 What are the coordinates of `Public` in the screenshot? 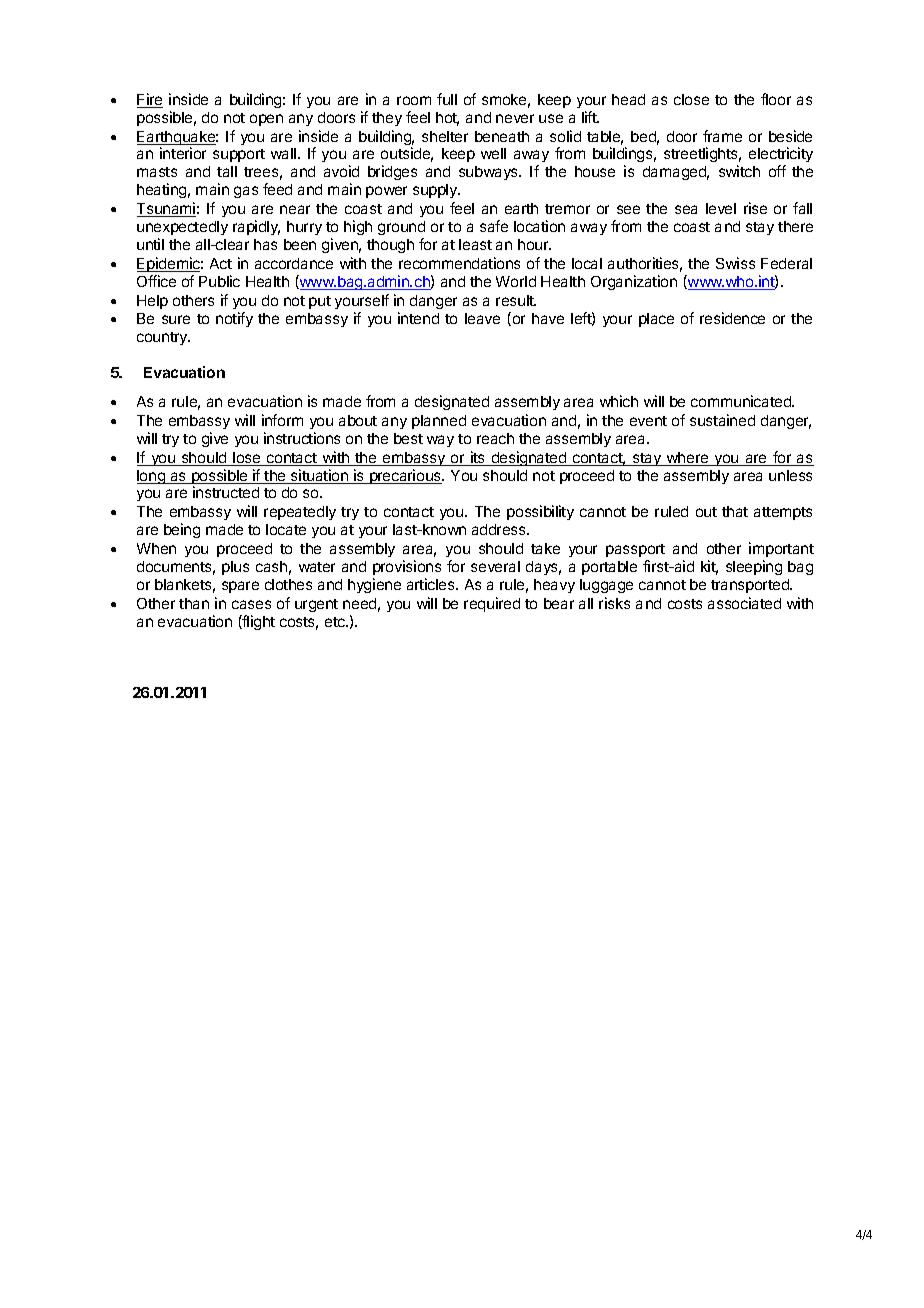 It's located at (219, 281).
